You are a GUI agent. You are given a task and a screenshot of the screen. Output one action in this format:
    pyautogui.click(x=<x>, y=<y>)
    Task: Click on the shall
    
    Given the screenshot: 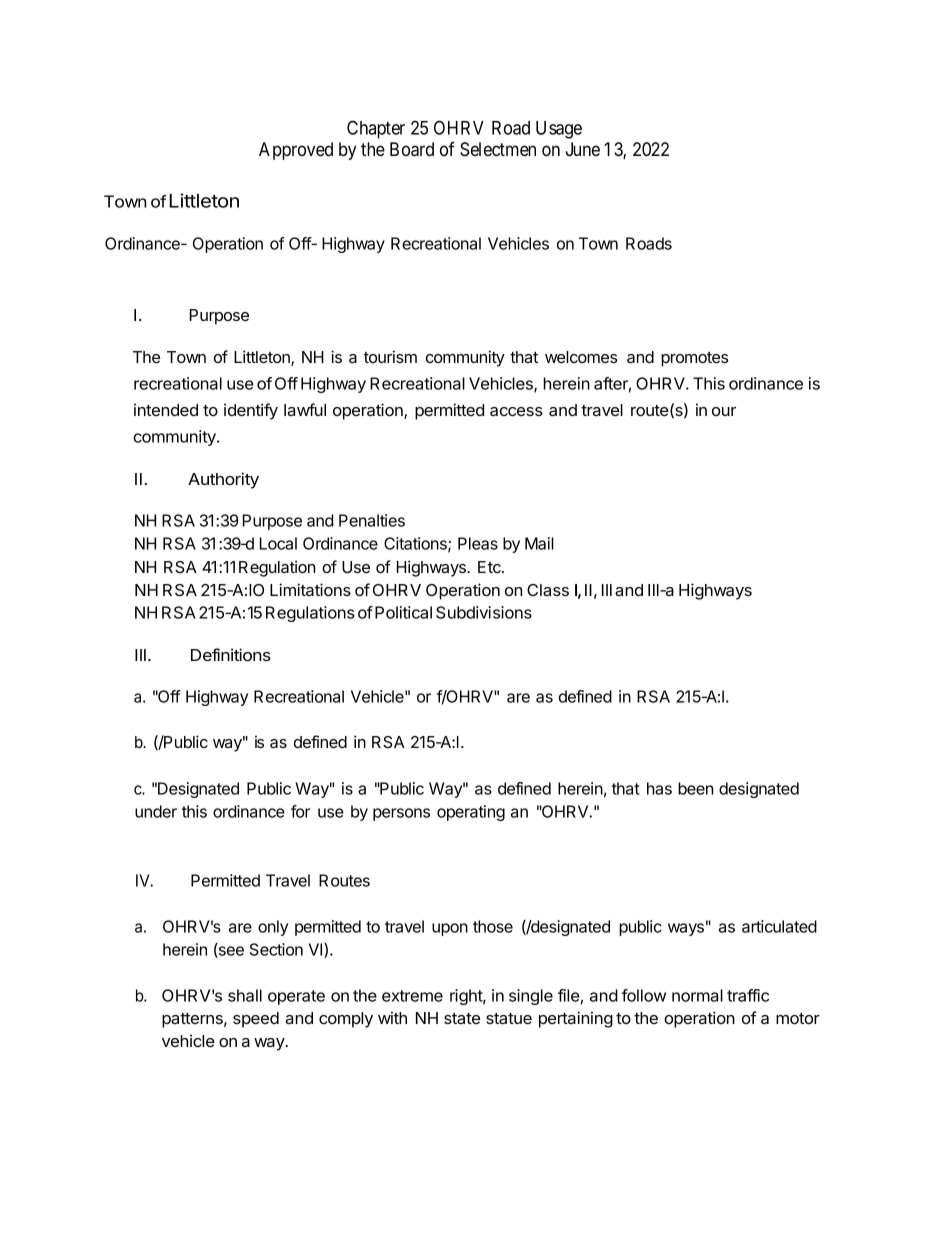 What is the action you would take?
    pyautogui.click(x=245, y=995)
